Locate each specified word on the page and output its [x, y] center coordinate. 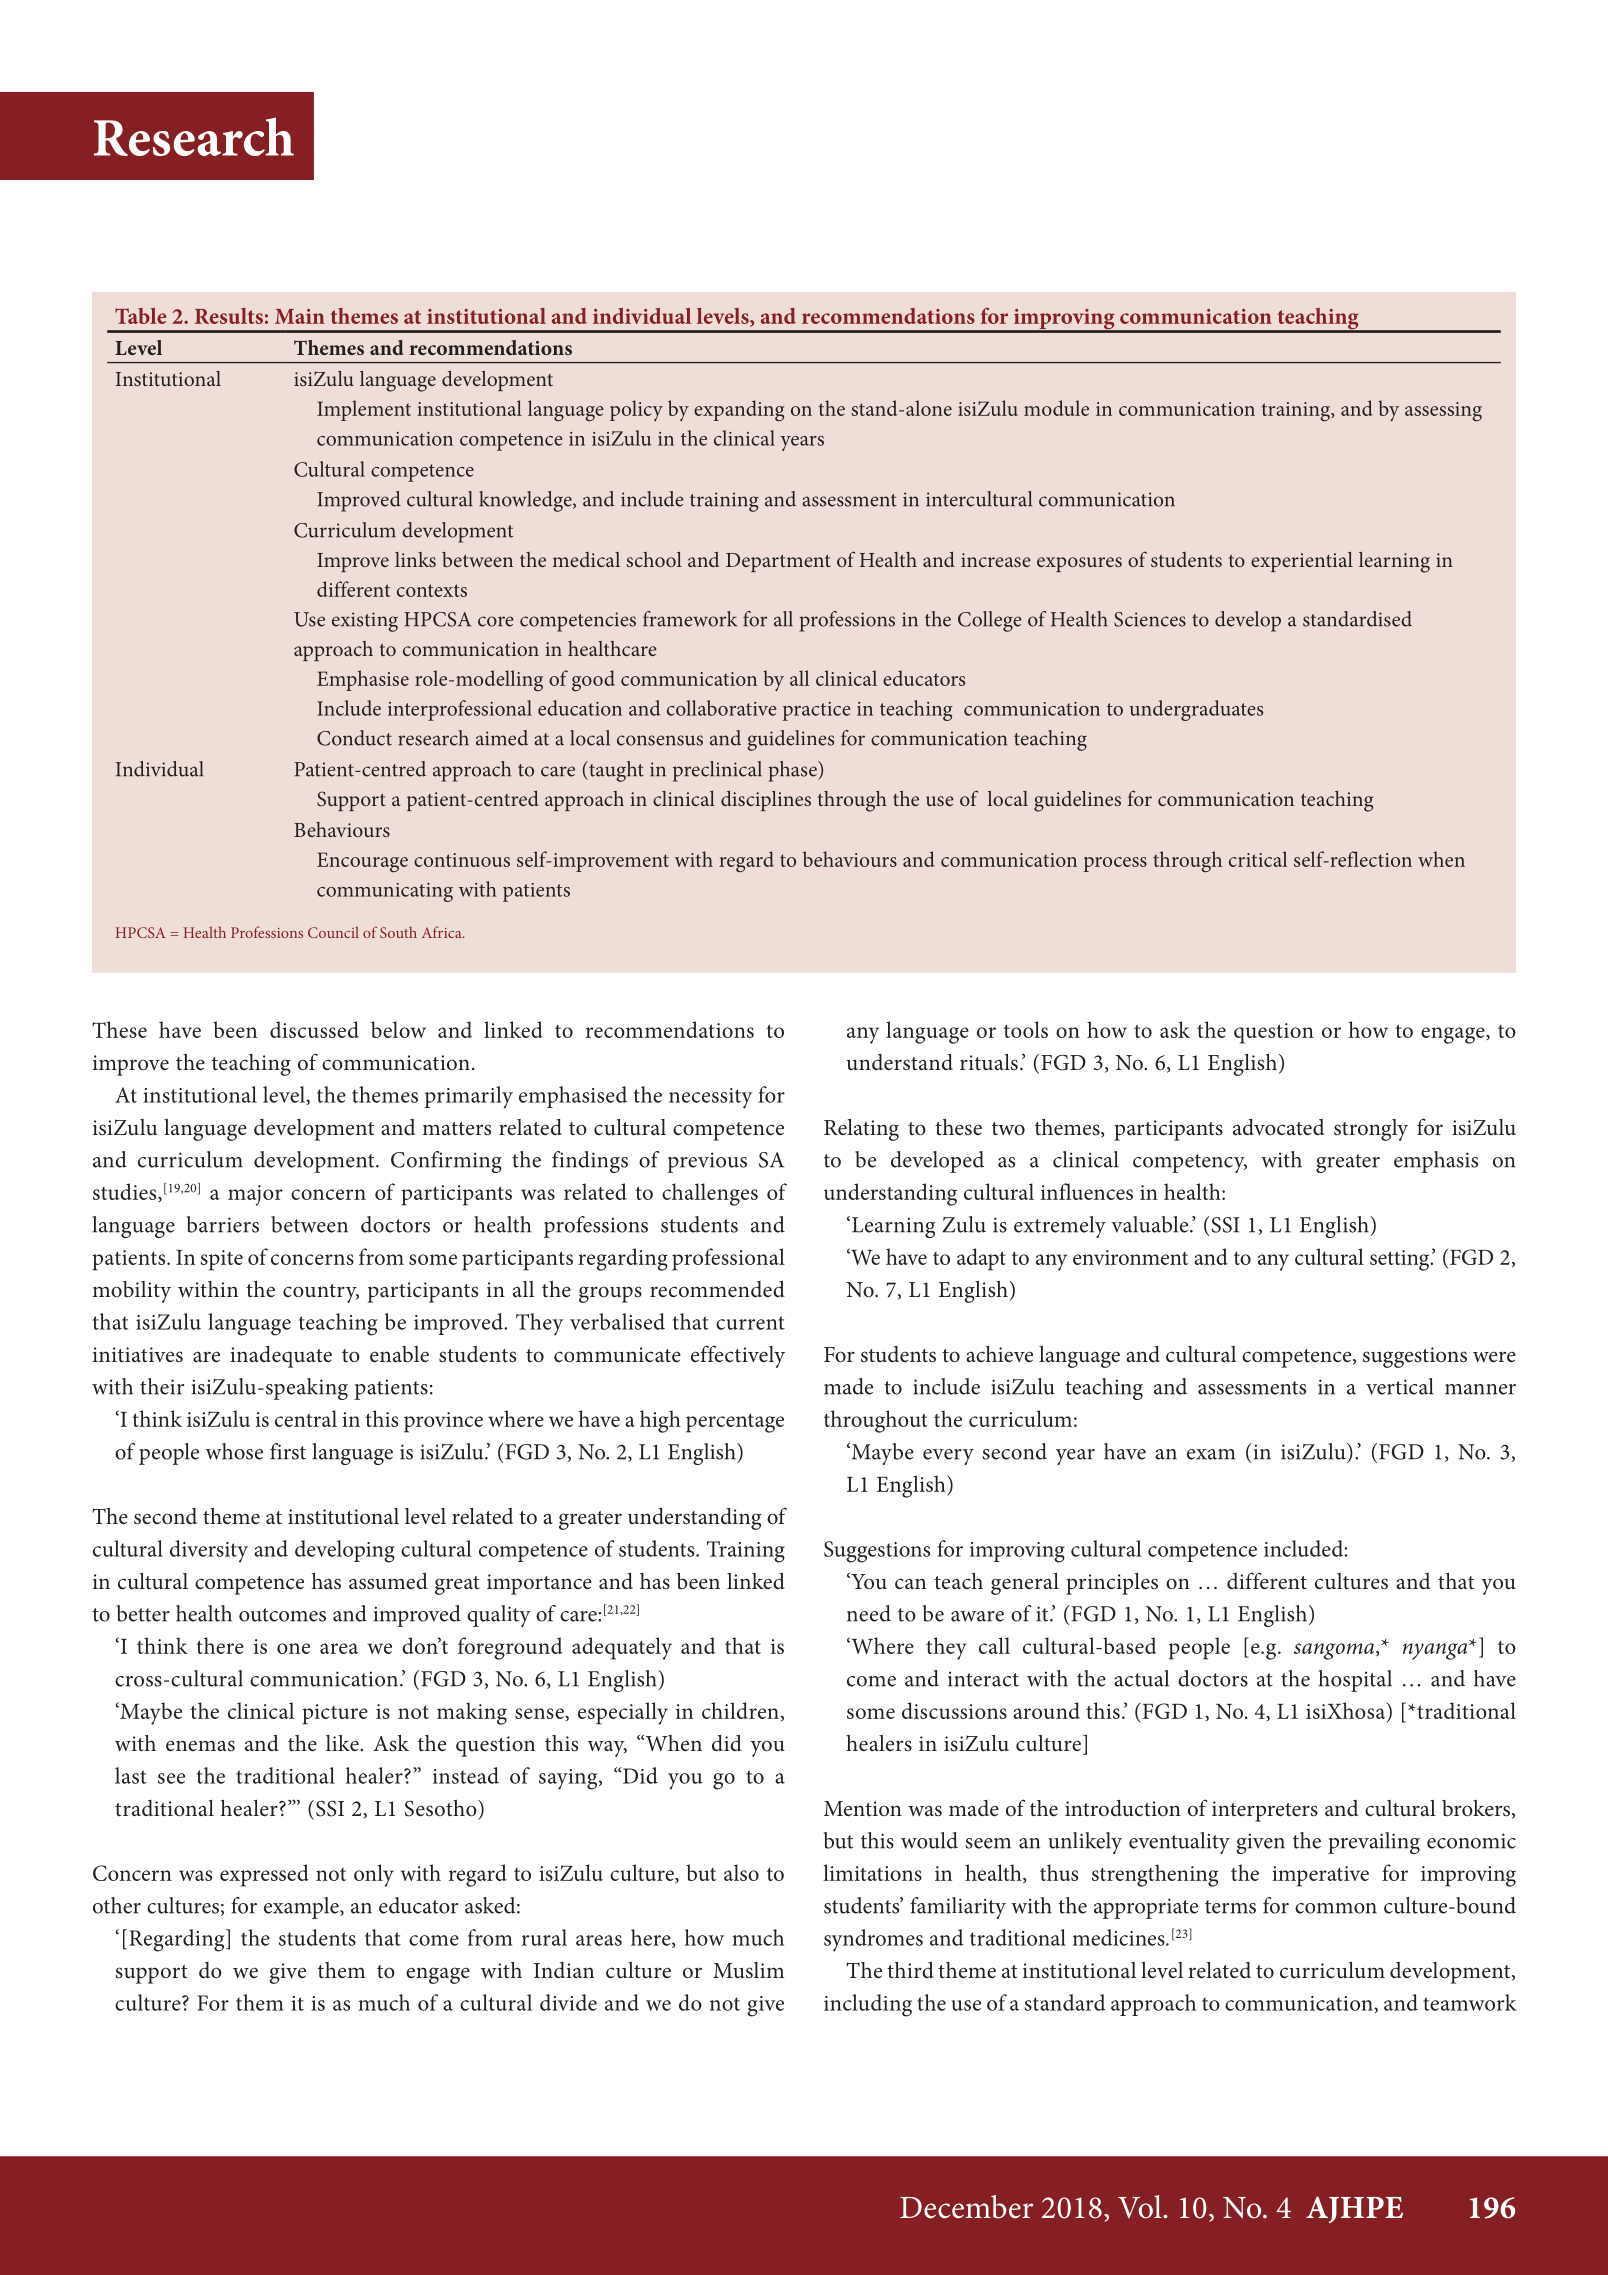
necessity [711, 1098]
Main [300, 316]
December [966, 2207]
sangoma [1335, 1651]
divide [568, 2002]
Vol [1141, 2207]
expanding [739, 411]
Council [333, 932]
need [869, 1613]
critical [1258, 859]
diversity [209, 1551]
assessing [1443, 412]
